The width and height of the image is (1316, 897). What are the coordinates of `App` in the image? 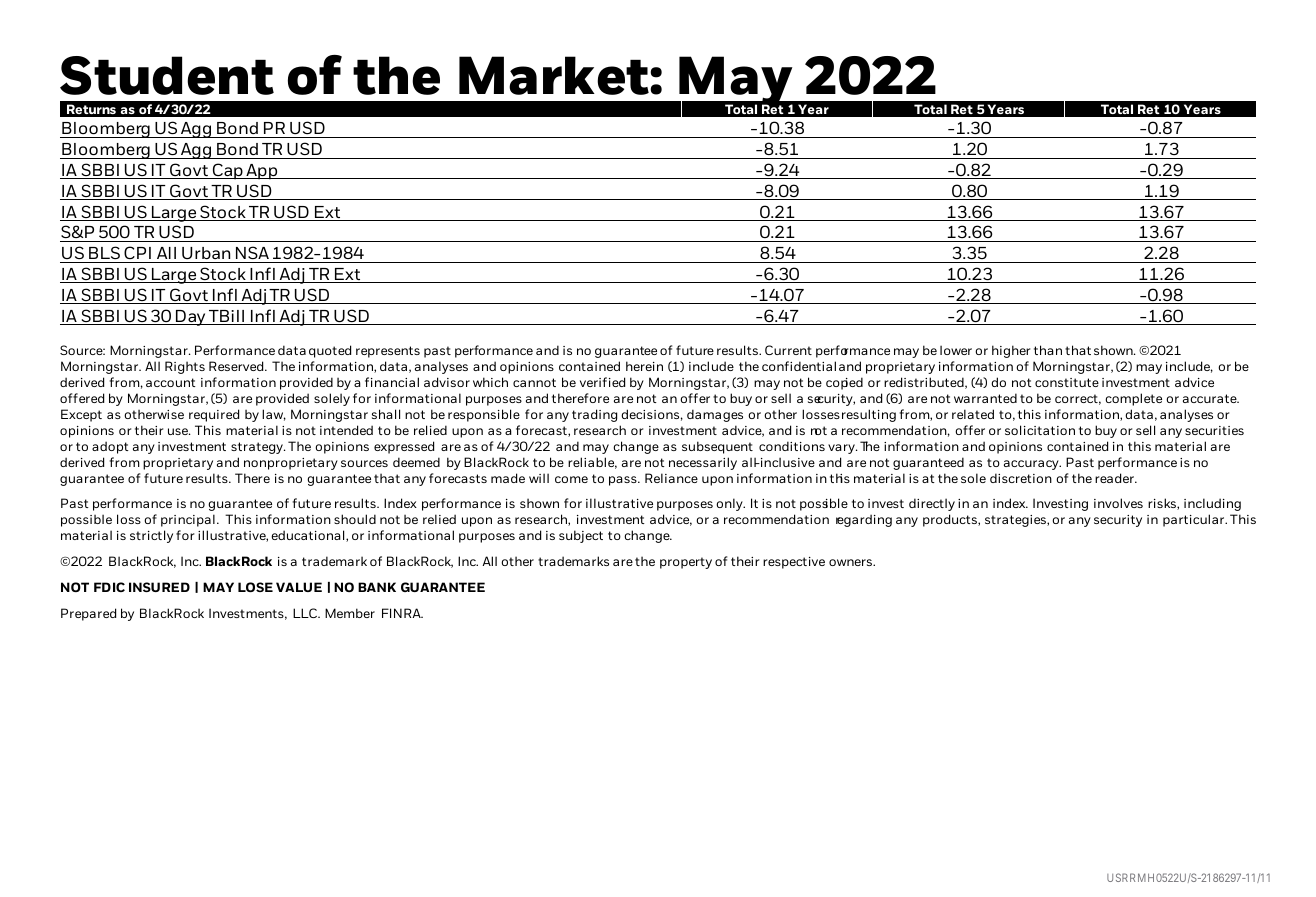 It's located at (262, 172).
